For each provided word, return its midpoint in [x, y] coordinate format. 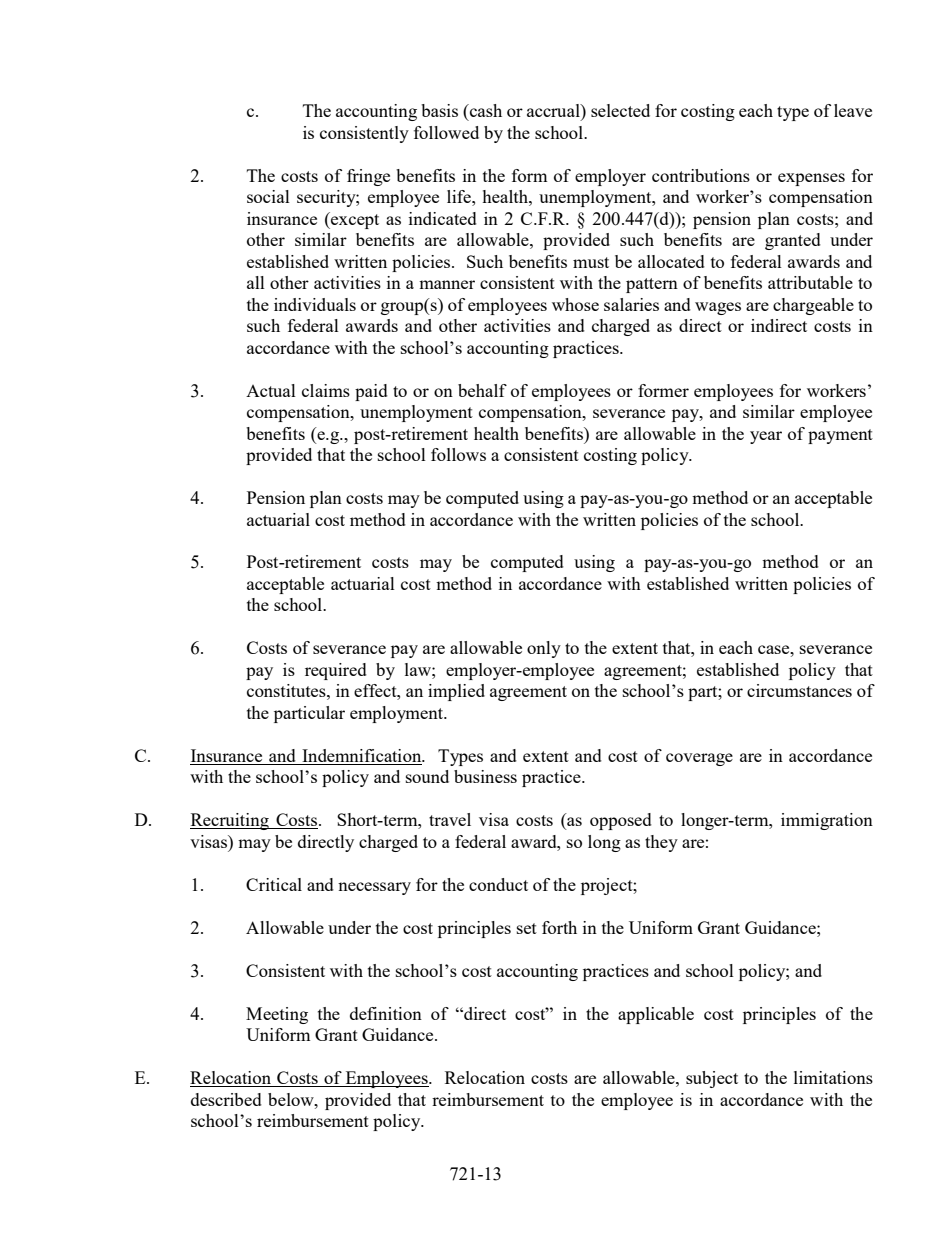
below [292, 1099]
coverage [699, 759]
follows [458, 454]
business [485, 776]
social [268, 196]
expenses [811, 179]
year [766, 437]
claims [326, 390]
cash [485, 110]
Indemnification [362, 757]
